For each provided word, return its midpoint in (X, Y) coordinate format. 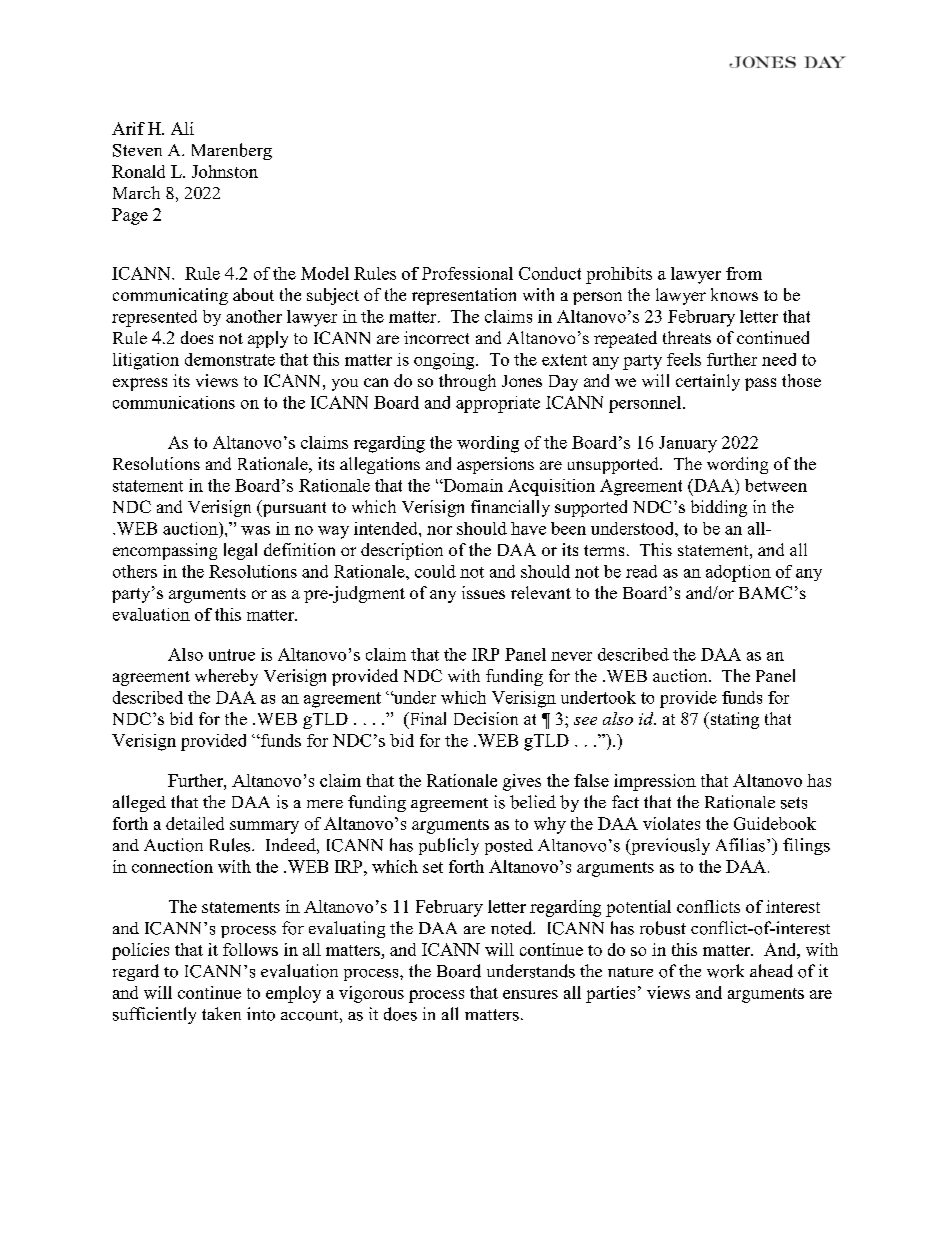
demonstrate (230, 359)
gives (522, 782)
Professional (467, 273)
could (435, 571)
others (135, 571)
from (744, 273)
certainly (708, 382)
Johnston (225, 171)
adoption (738, 573)
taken (221, 1013)
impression (655, 782)
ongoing (445, 361)
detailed (195, 823)
